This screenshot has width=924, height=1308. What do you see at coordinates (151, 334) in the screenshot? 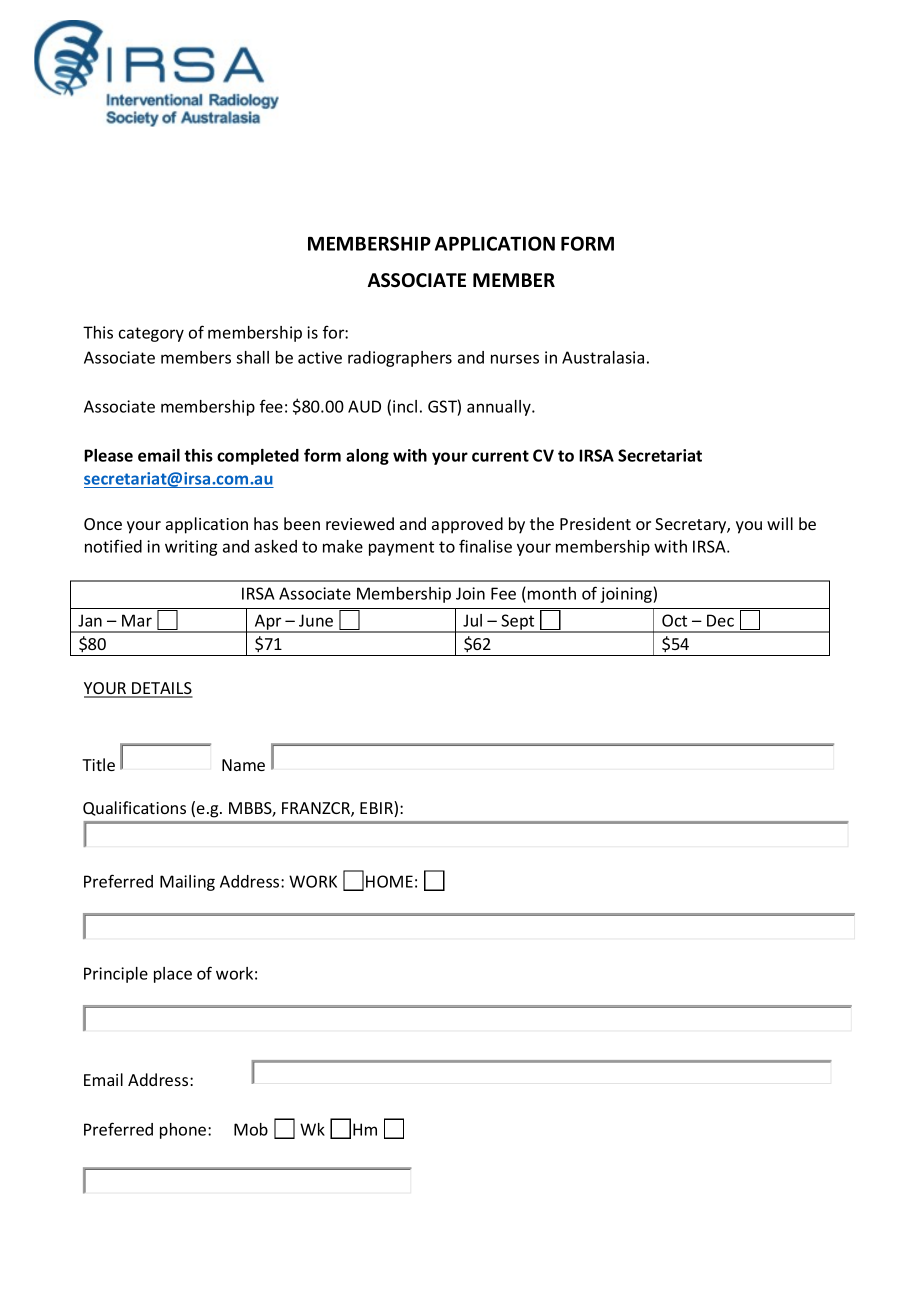
I see `category` at bounding box center [151, 334].
